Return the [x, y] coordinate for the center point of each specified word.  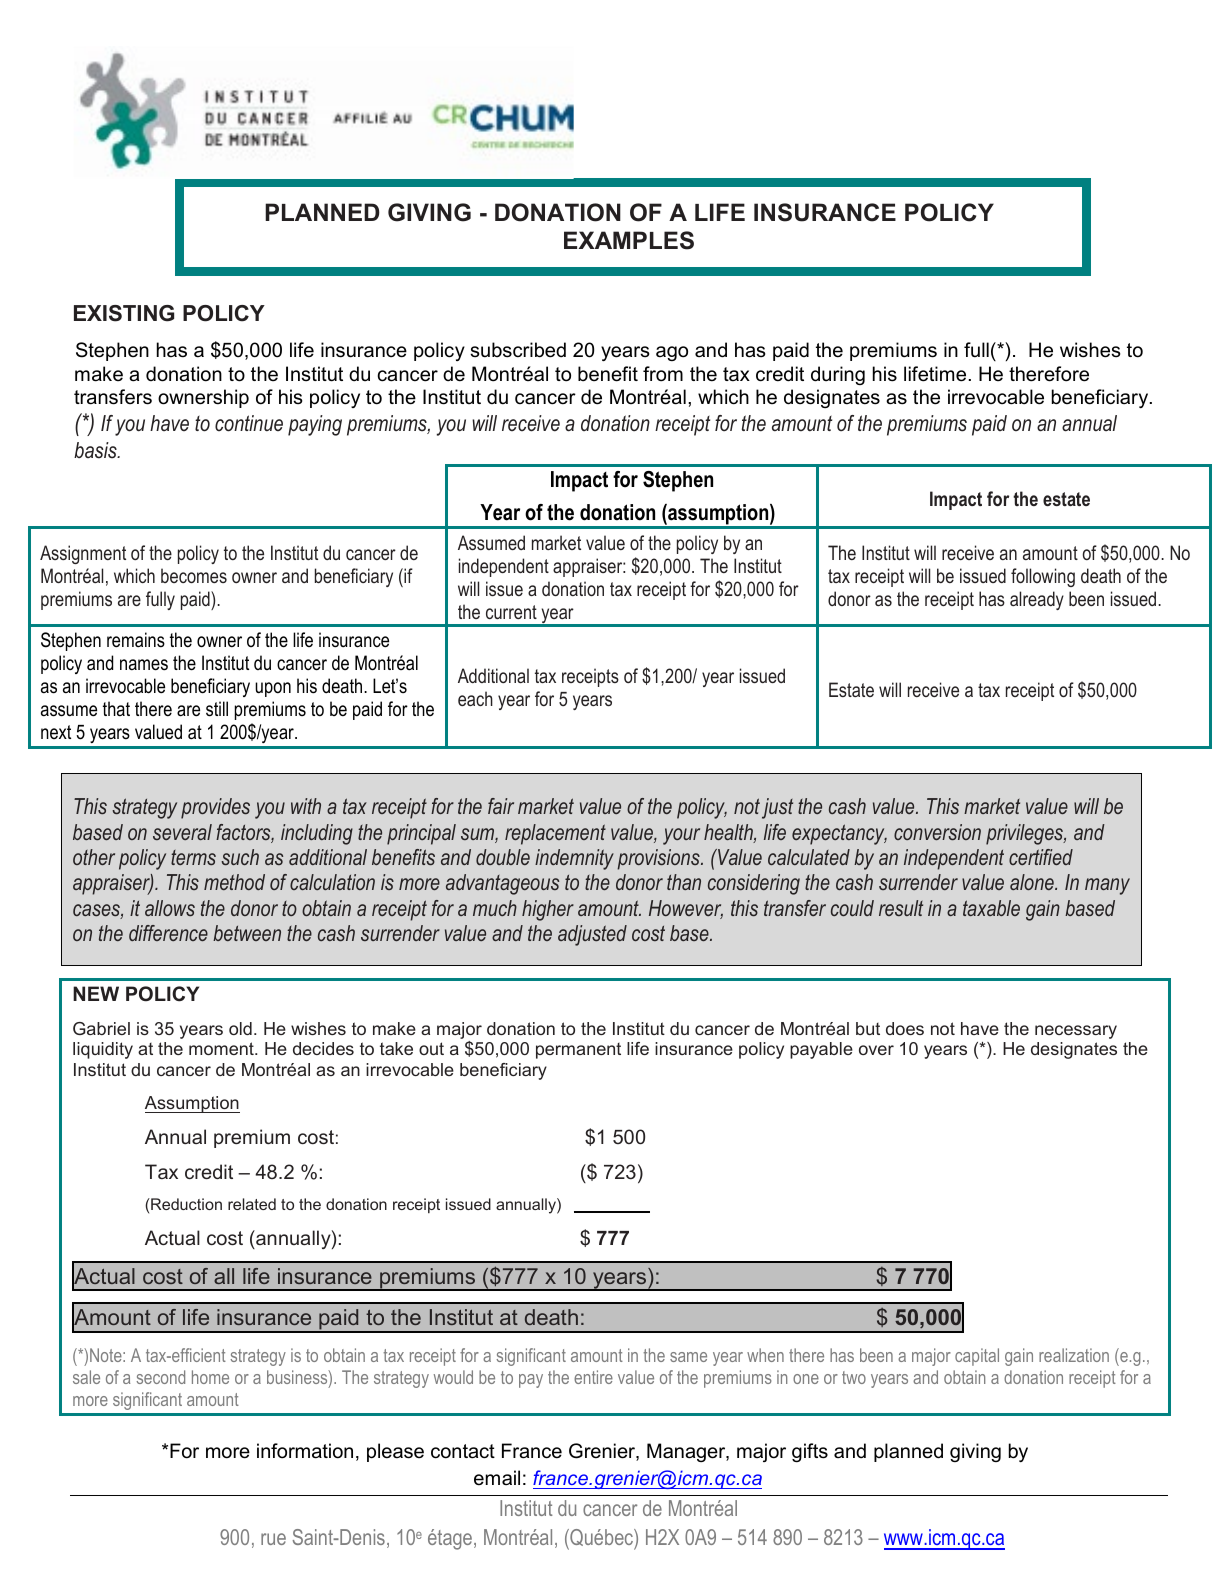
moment [222, 1048]
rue [273, 1539]
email [497, 1478]
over [876, 1050]
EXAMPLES [629, 240]
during [838, 375]
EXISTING [124, 313]
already [1037, 600]
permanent [578, 1051]
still [217, 709]
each [475, 698]
